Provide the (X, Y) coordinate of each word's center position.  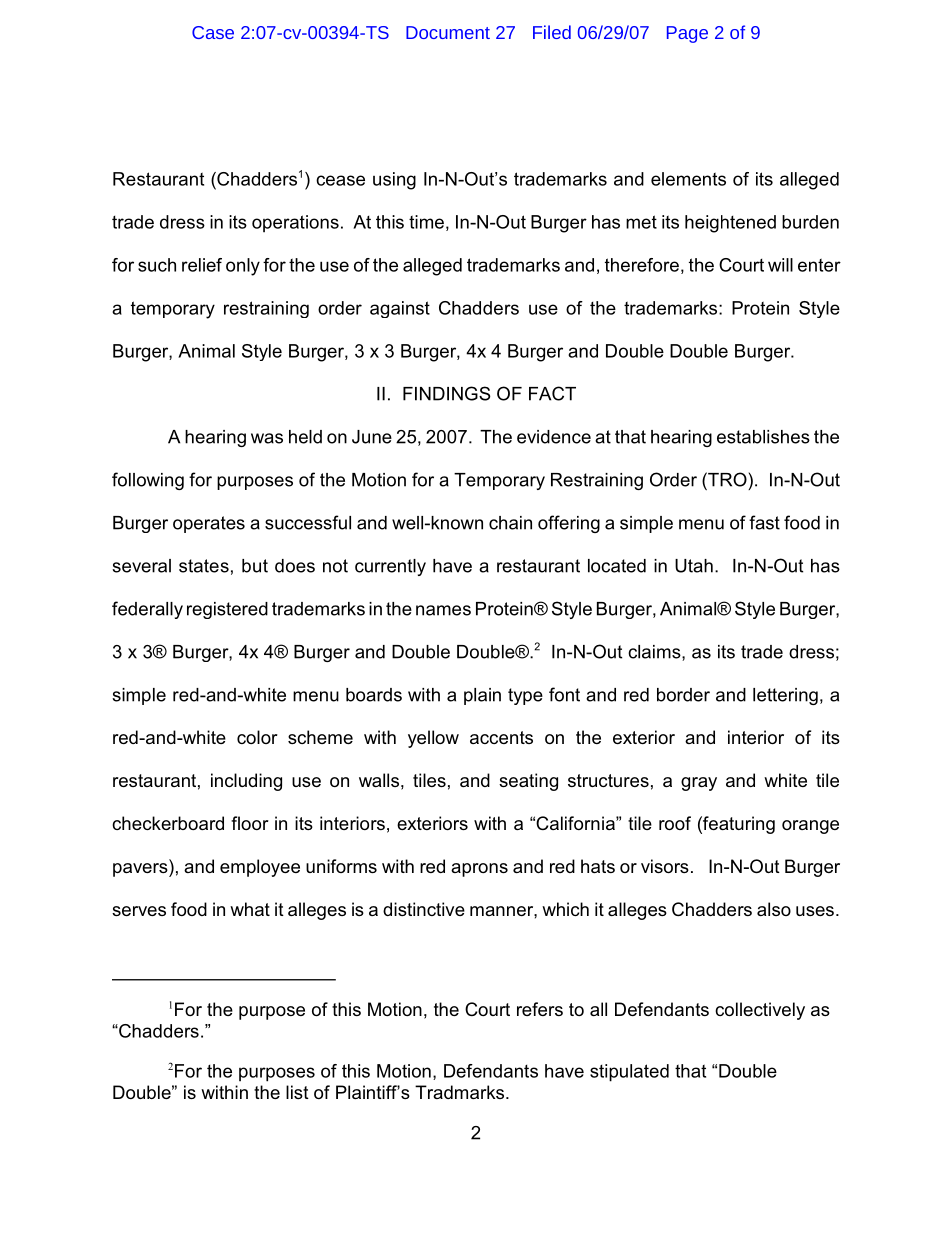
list (297, 1092)
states (204, 566)
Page (687, 34)
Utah (694, 566)
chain (510, 523)
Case (213, 32)
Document (448, 32)
